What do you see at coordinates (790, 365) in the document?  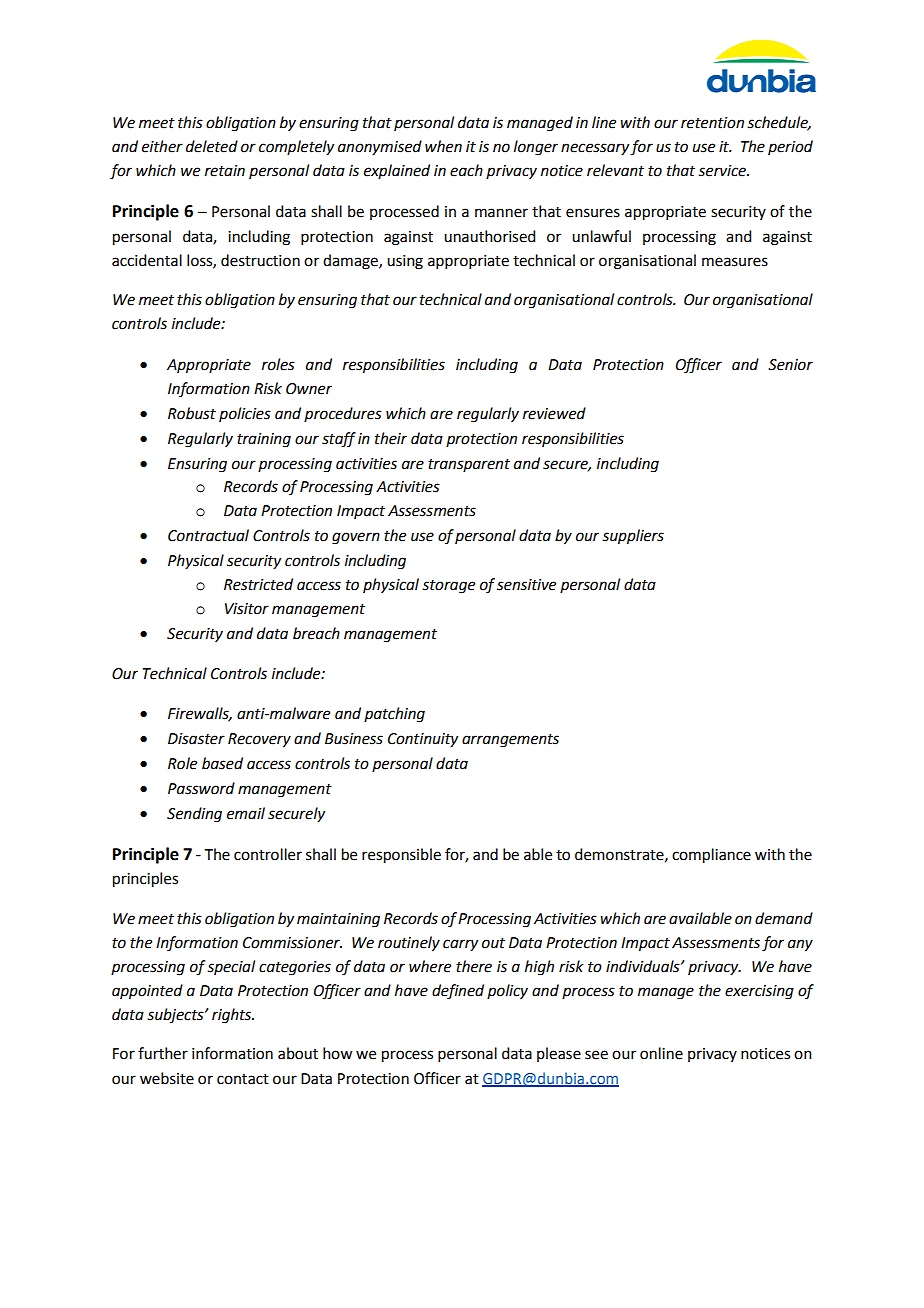 I see `Senior` at bounding box center [790, 365].
